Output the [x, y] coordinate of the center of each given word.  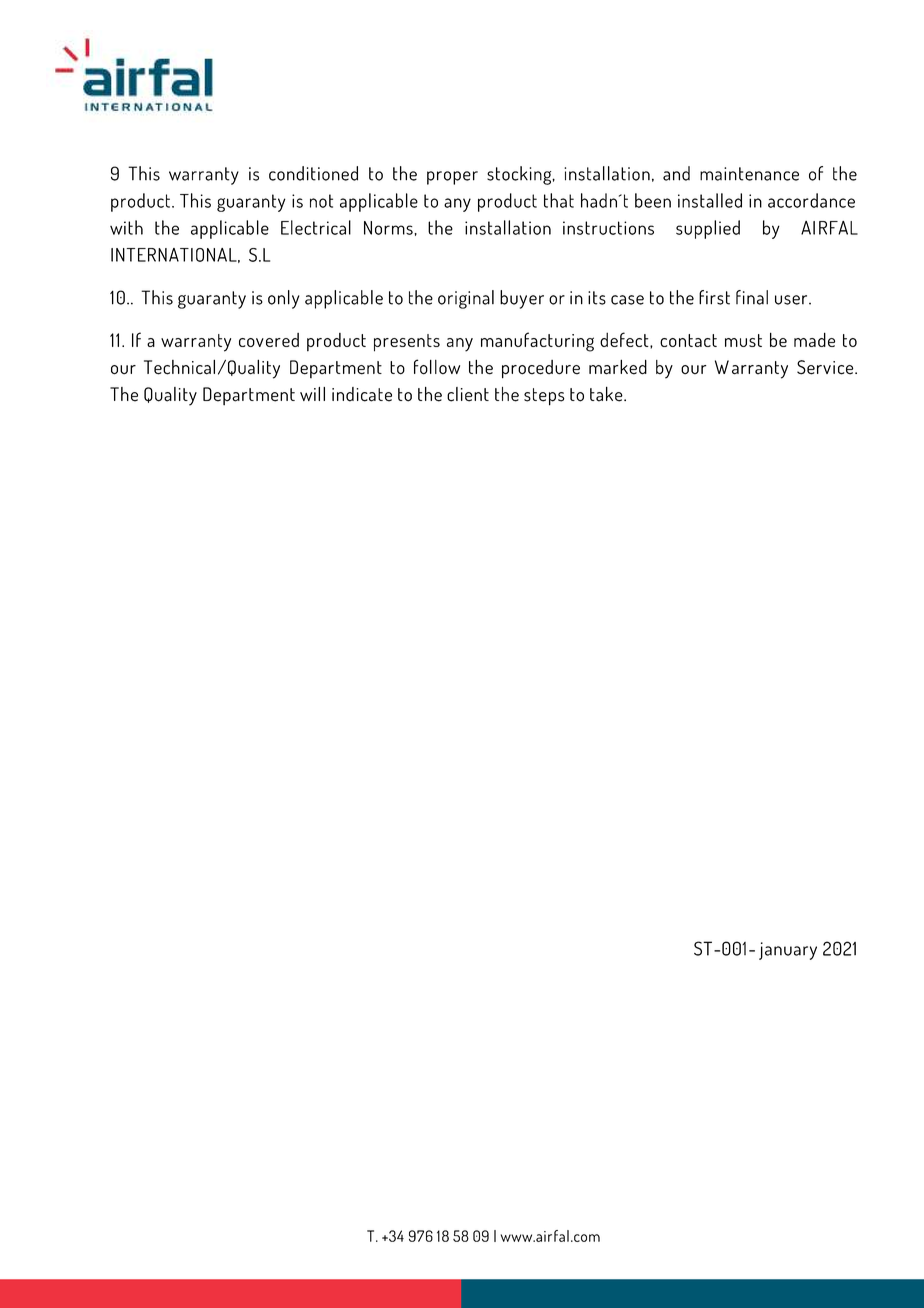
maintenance [749, 174]
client [468, 394]
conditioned [313, 173]
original [466, 299]
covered [269, 340]
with [126, 227]
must [743, 340]
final [752, 297]
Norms [389, 228]
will [312, 394]
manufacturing [537, 342]
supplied [708, 229]
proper [452, 178]
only [283, 299]
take [607, 394]
